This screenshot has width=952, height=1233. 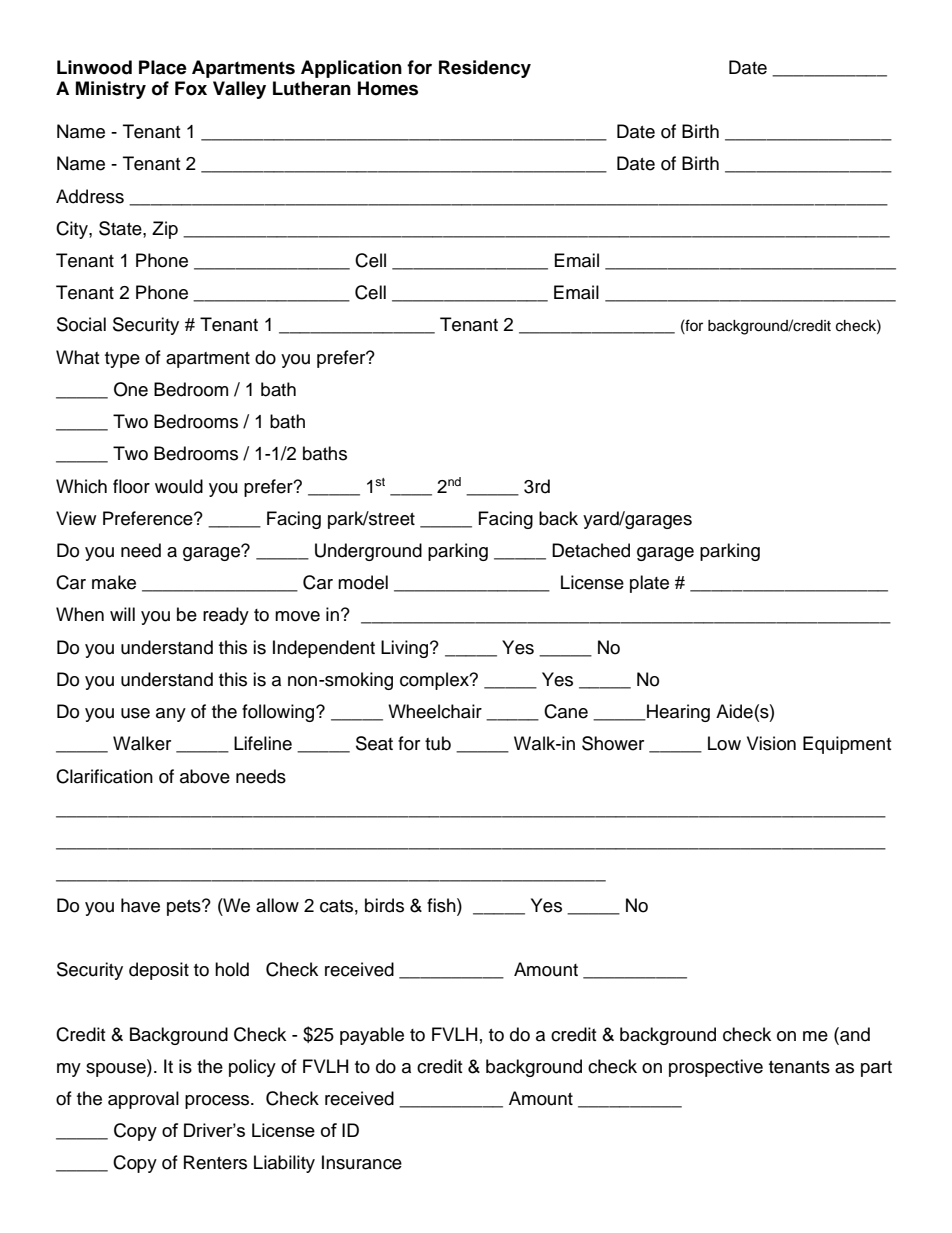 I want to click on Insurance, so click(x=362, y=1162).
